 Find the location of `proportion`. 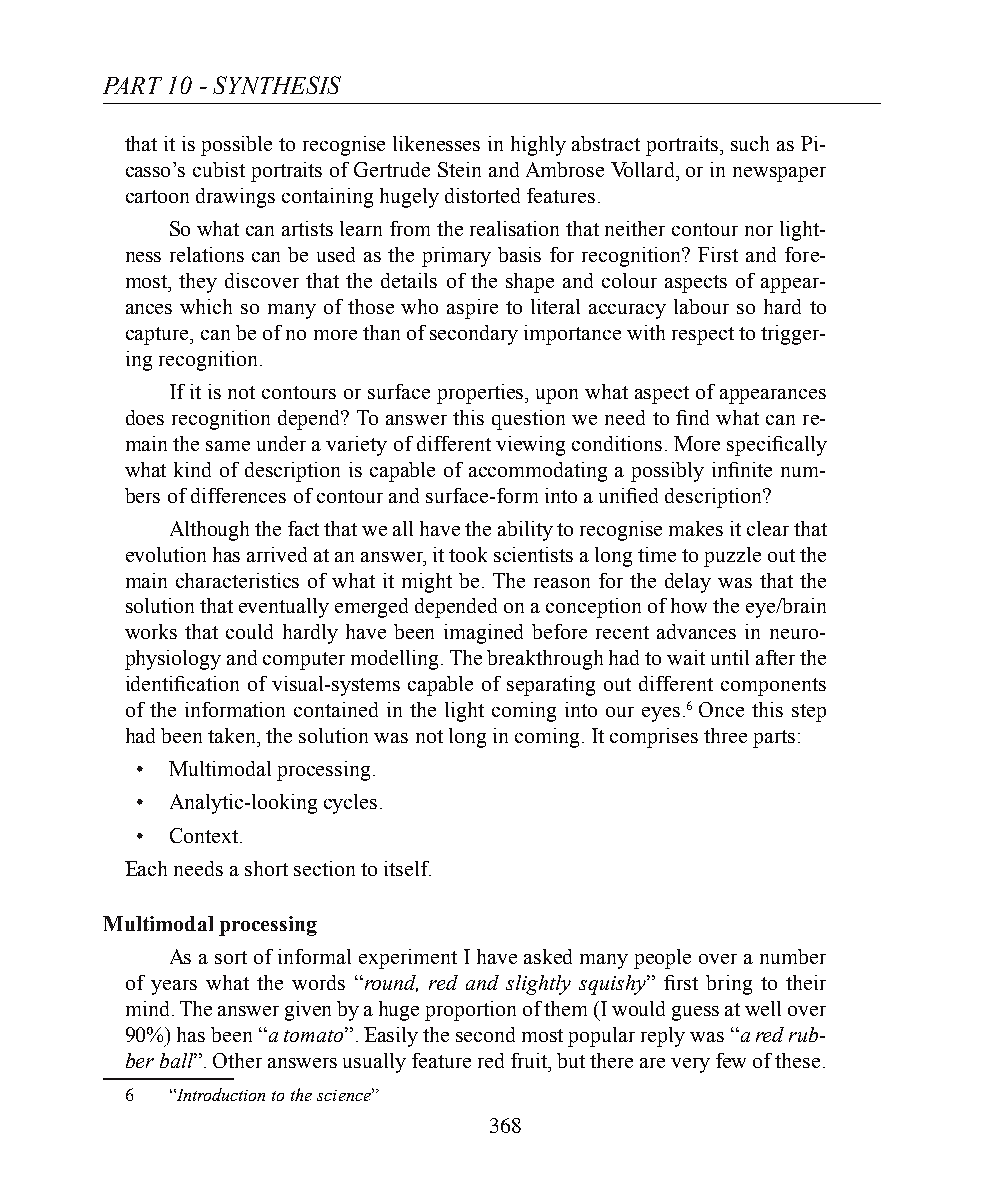

proportion is located at coordinates (470, 1011).
